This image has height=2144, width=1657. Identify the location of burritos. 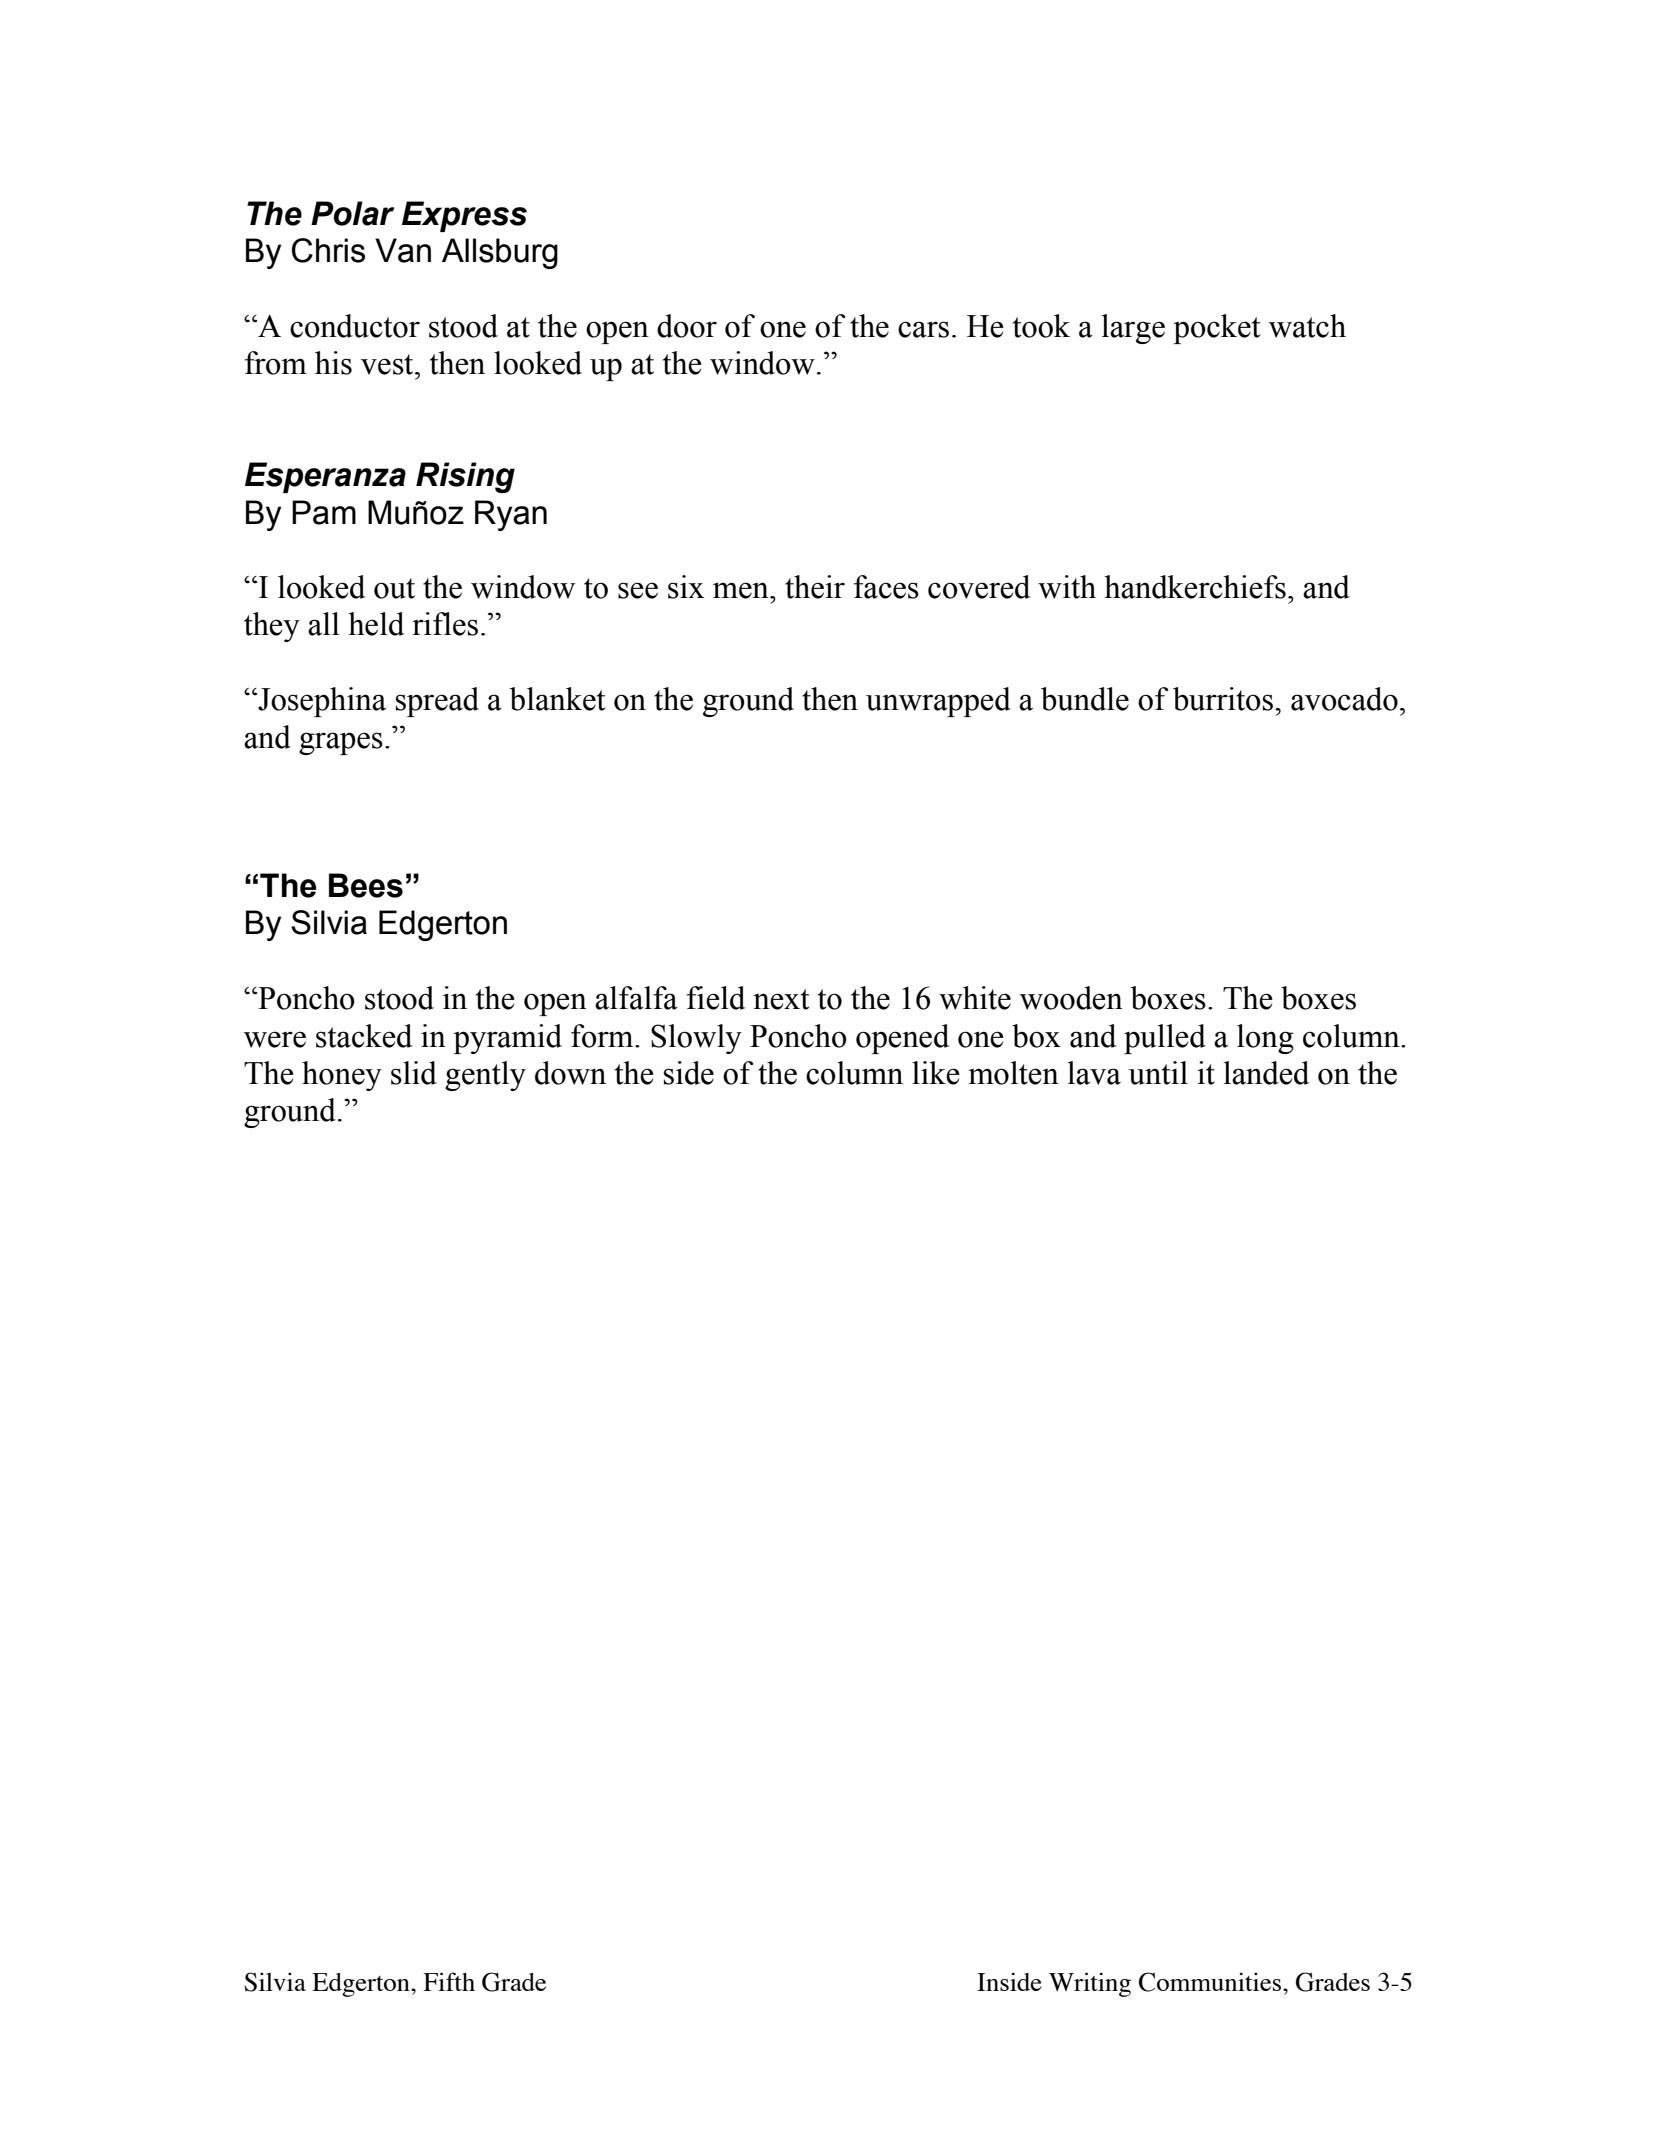
(1223, 699).
